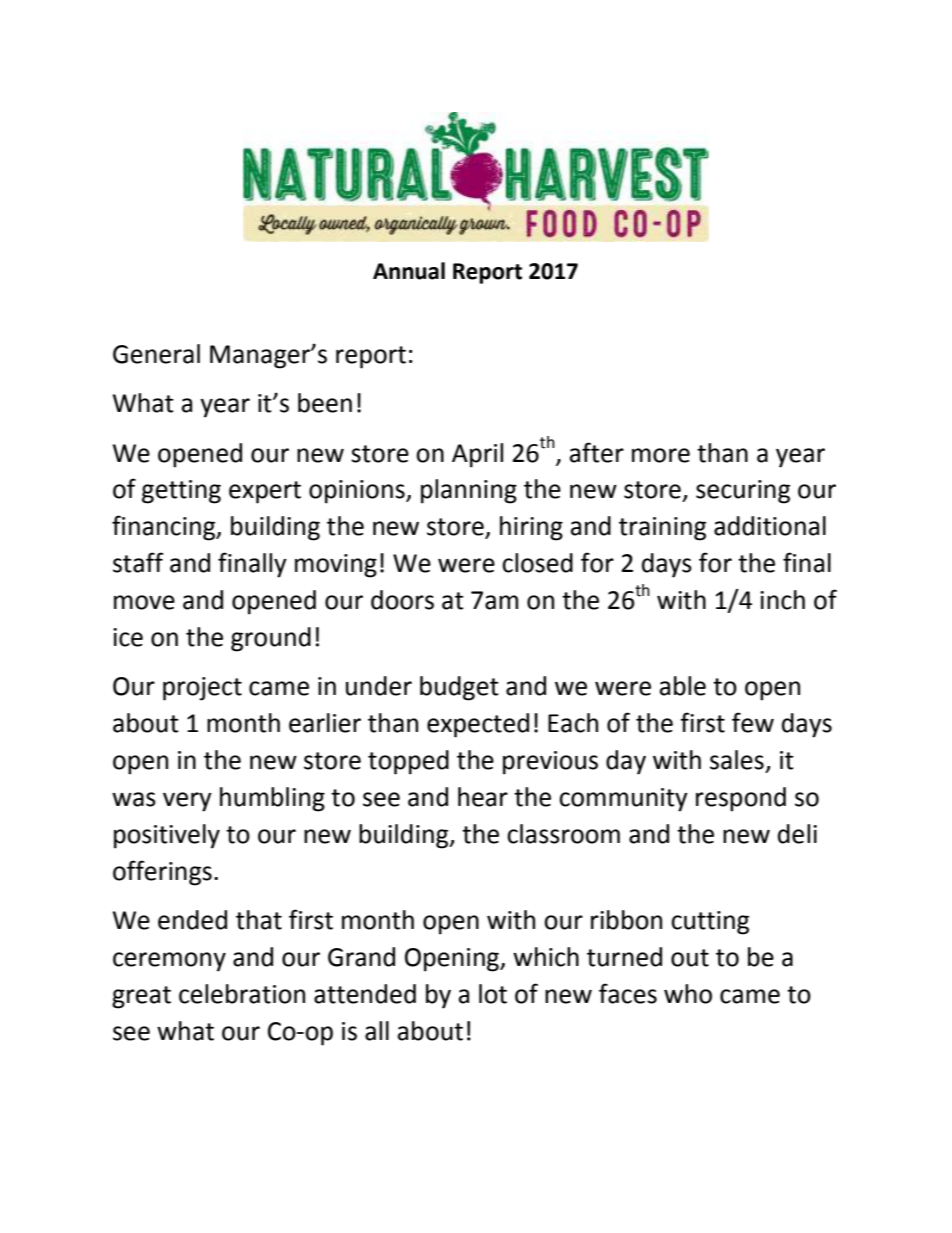 The image size is (952, 1233). Describe the element at coordinates (402, 600) in the document. I see `doors` at that location.
